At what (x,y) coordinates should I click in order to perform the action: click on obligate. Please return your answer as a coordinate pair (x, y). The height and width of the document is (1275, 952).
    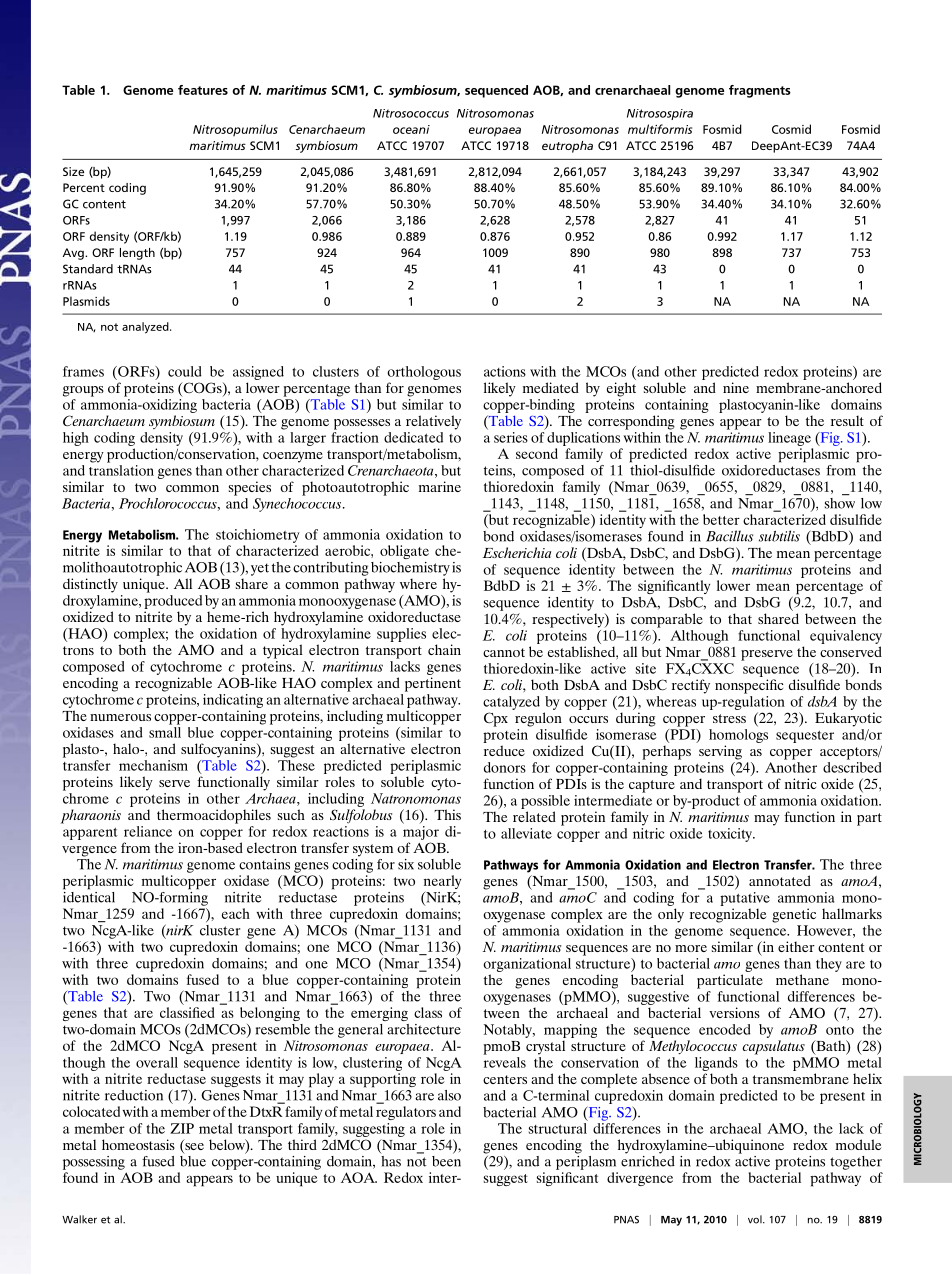
    Looking at the image, I should click on (404, 552).
